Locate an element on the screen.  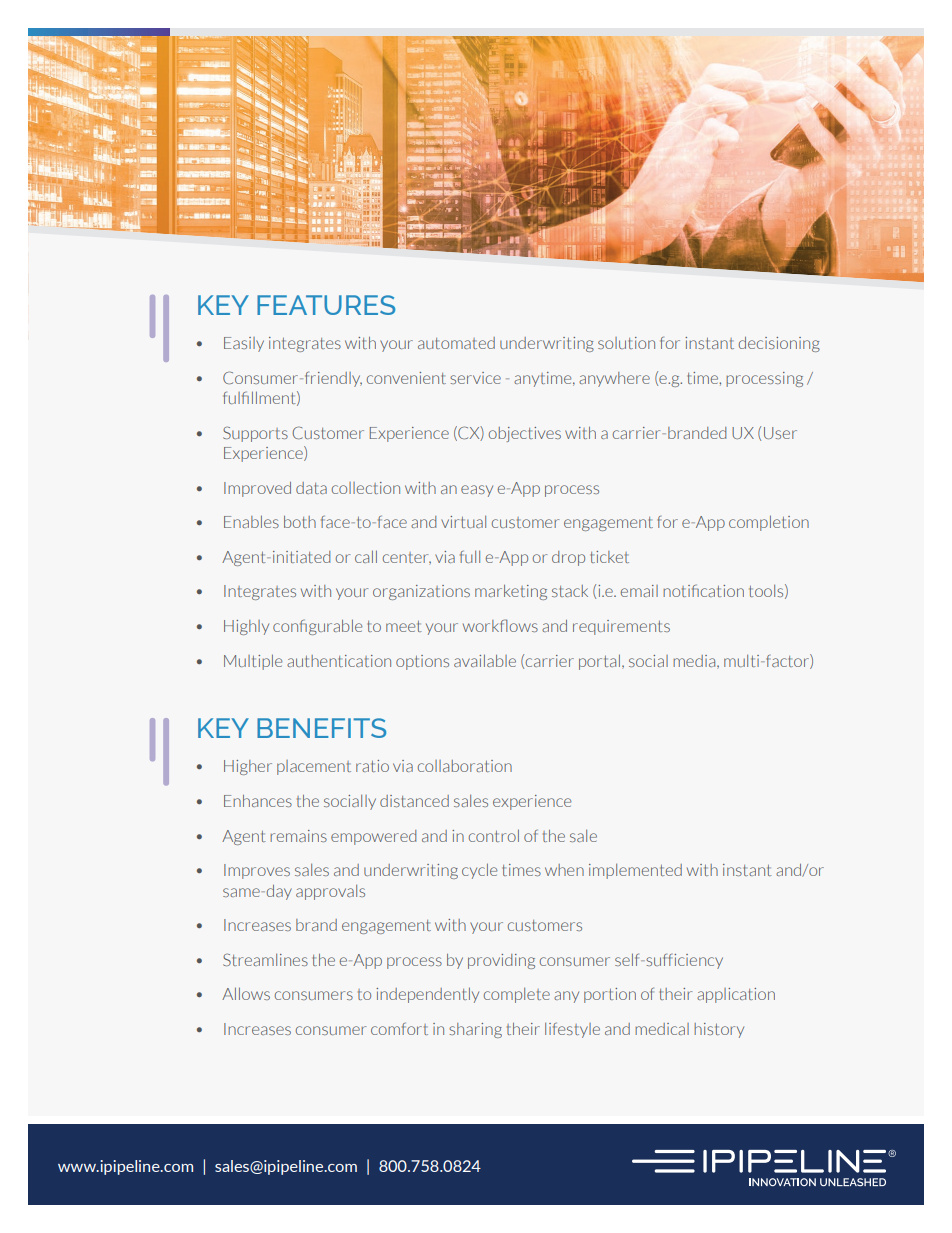
marketing is located at coordinates (511, 592).
